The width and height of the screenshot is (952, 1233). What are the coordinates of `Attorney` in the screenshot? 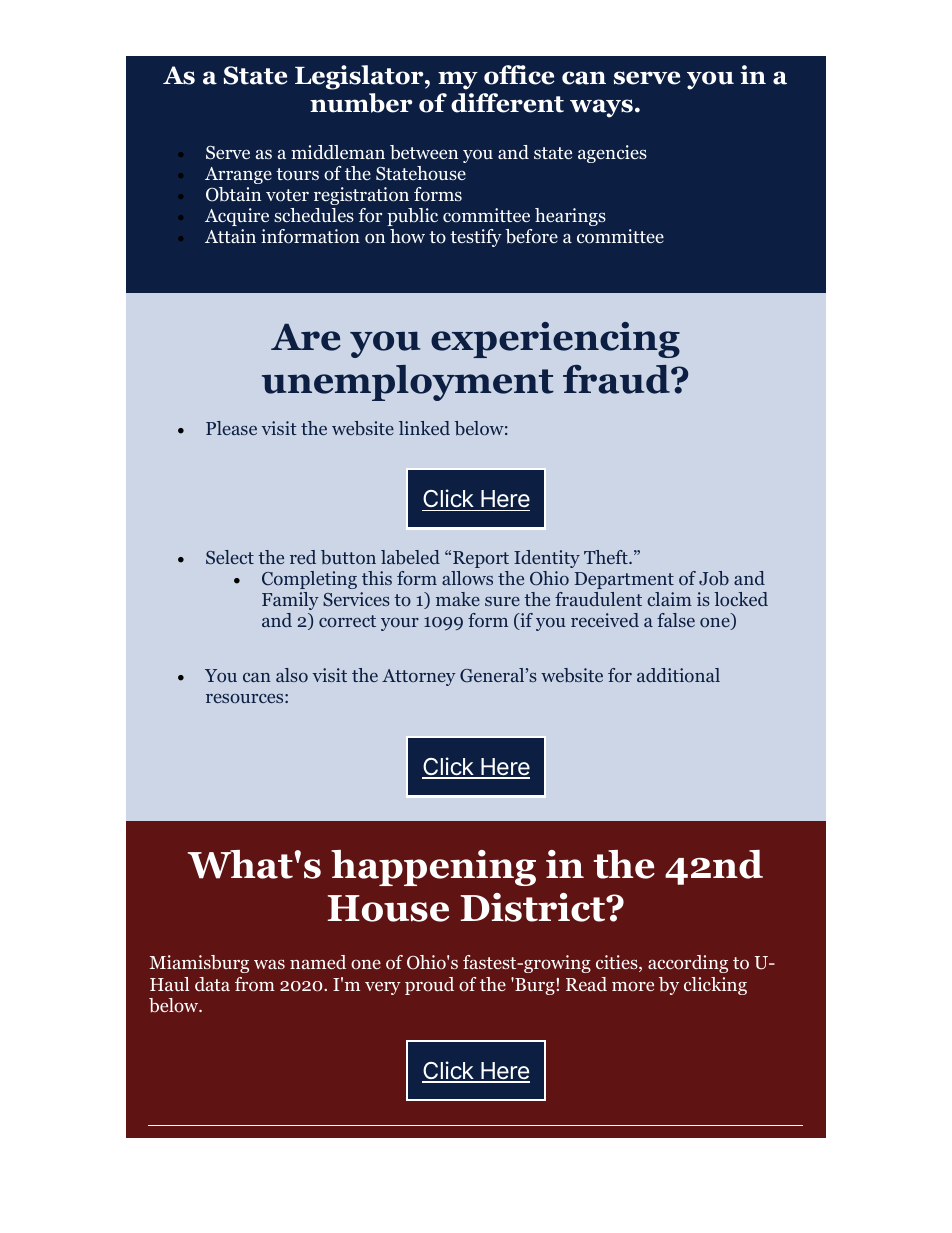 It's located at (419, 677).
